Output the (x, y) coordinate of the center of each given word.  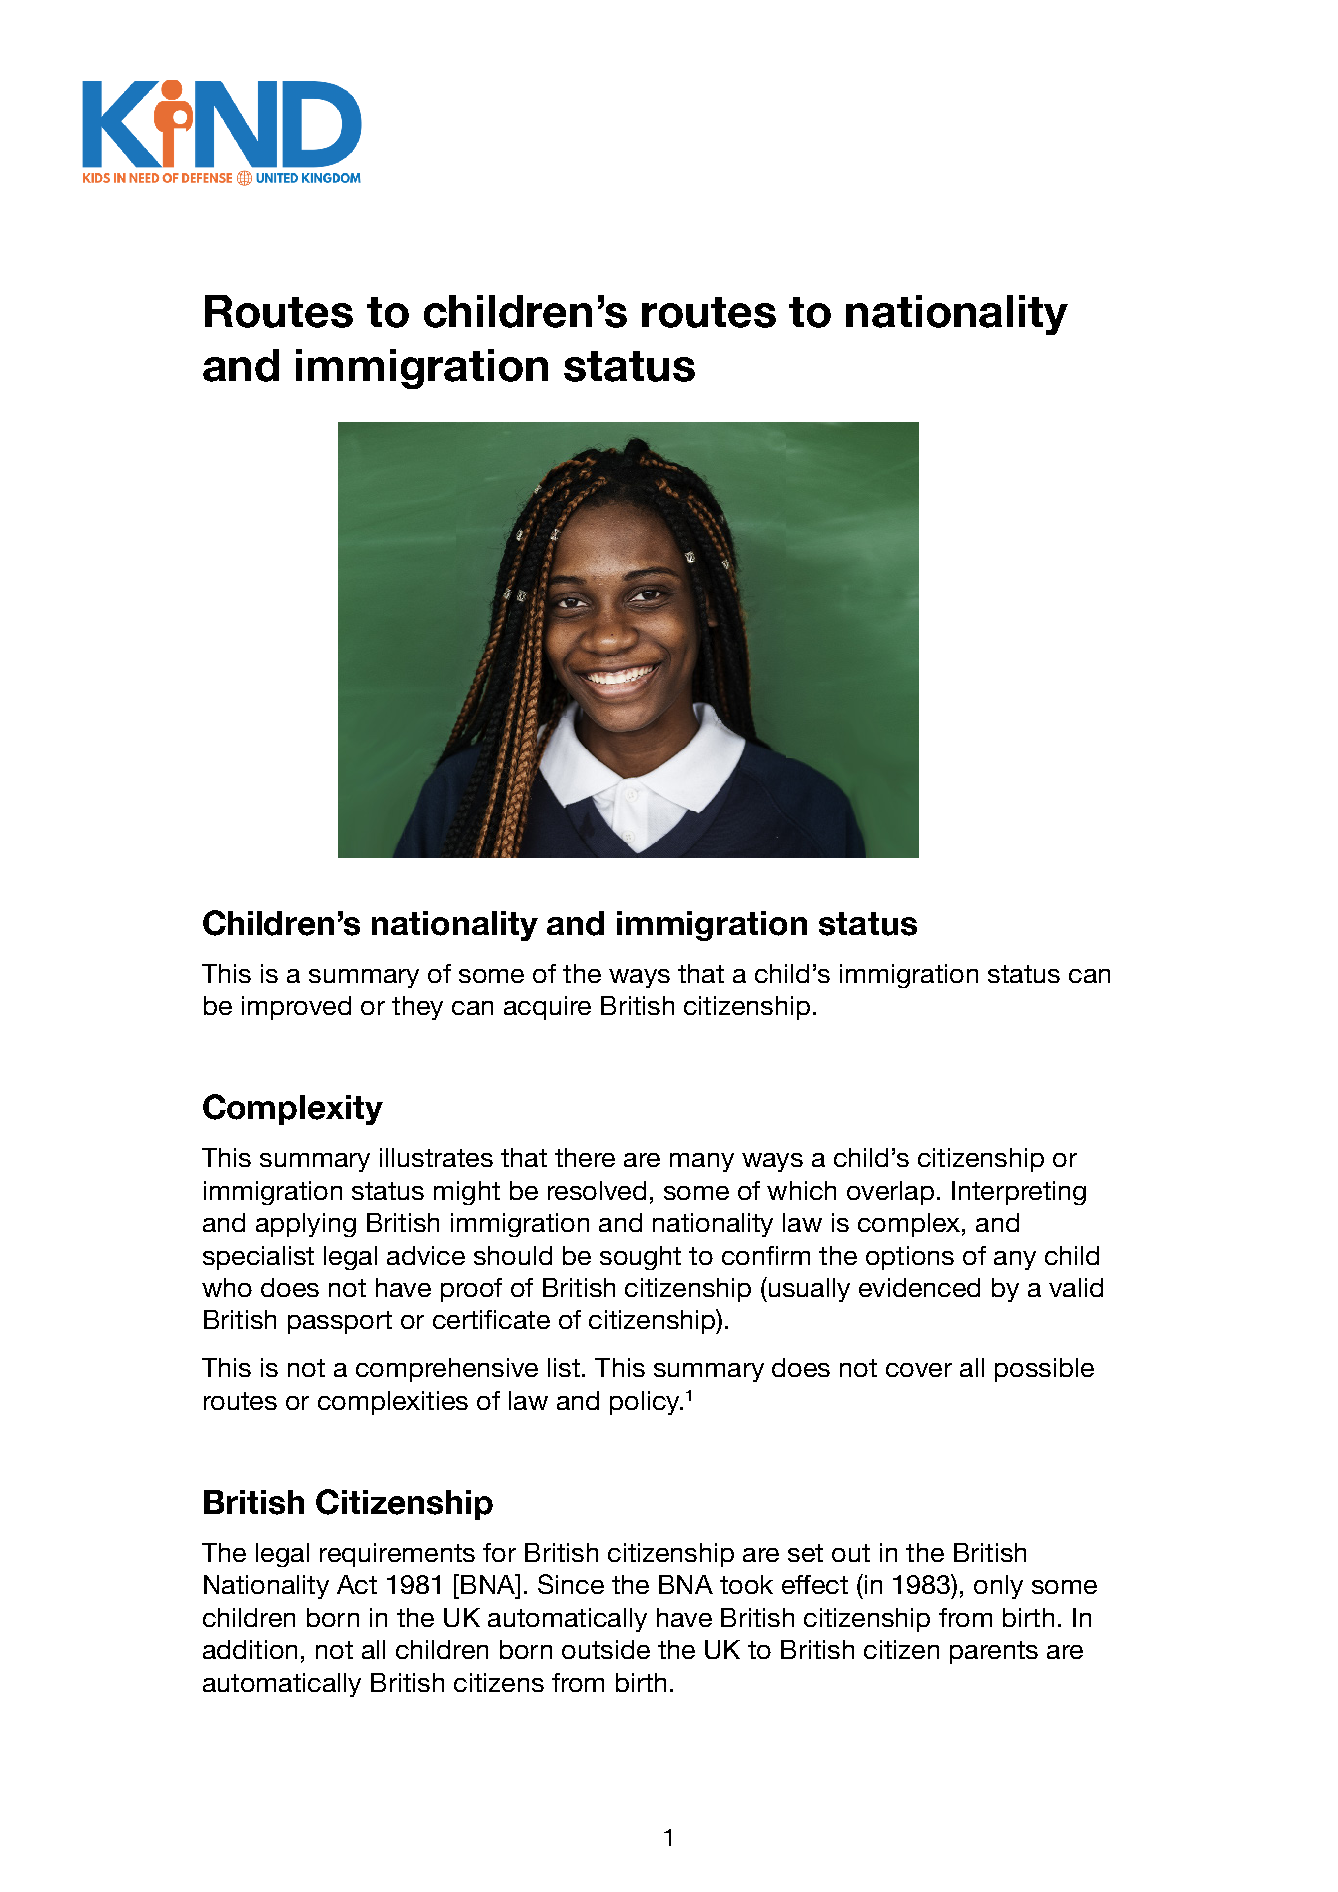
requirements (397, 1555)
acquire (547, 1008)
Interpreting (1019, 1193)
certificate (491, 1319)
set (805, 1553)
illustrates (436, 1157)
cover (919, 1370)
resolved (597, 1190)
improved (296, 1008)
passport (340, 1322)
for (499, 1552)
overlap (890, 1193)
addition (250, 1649)
